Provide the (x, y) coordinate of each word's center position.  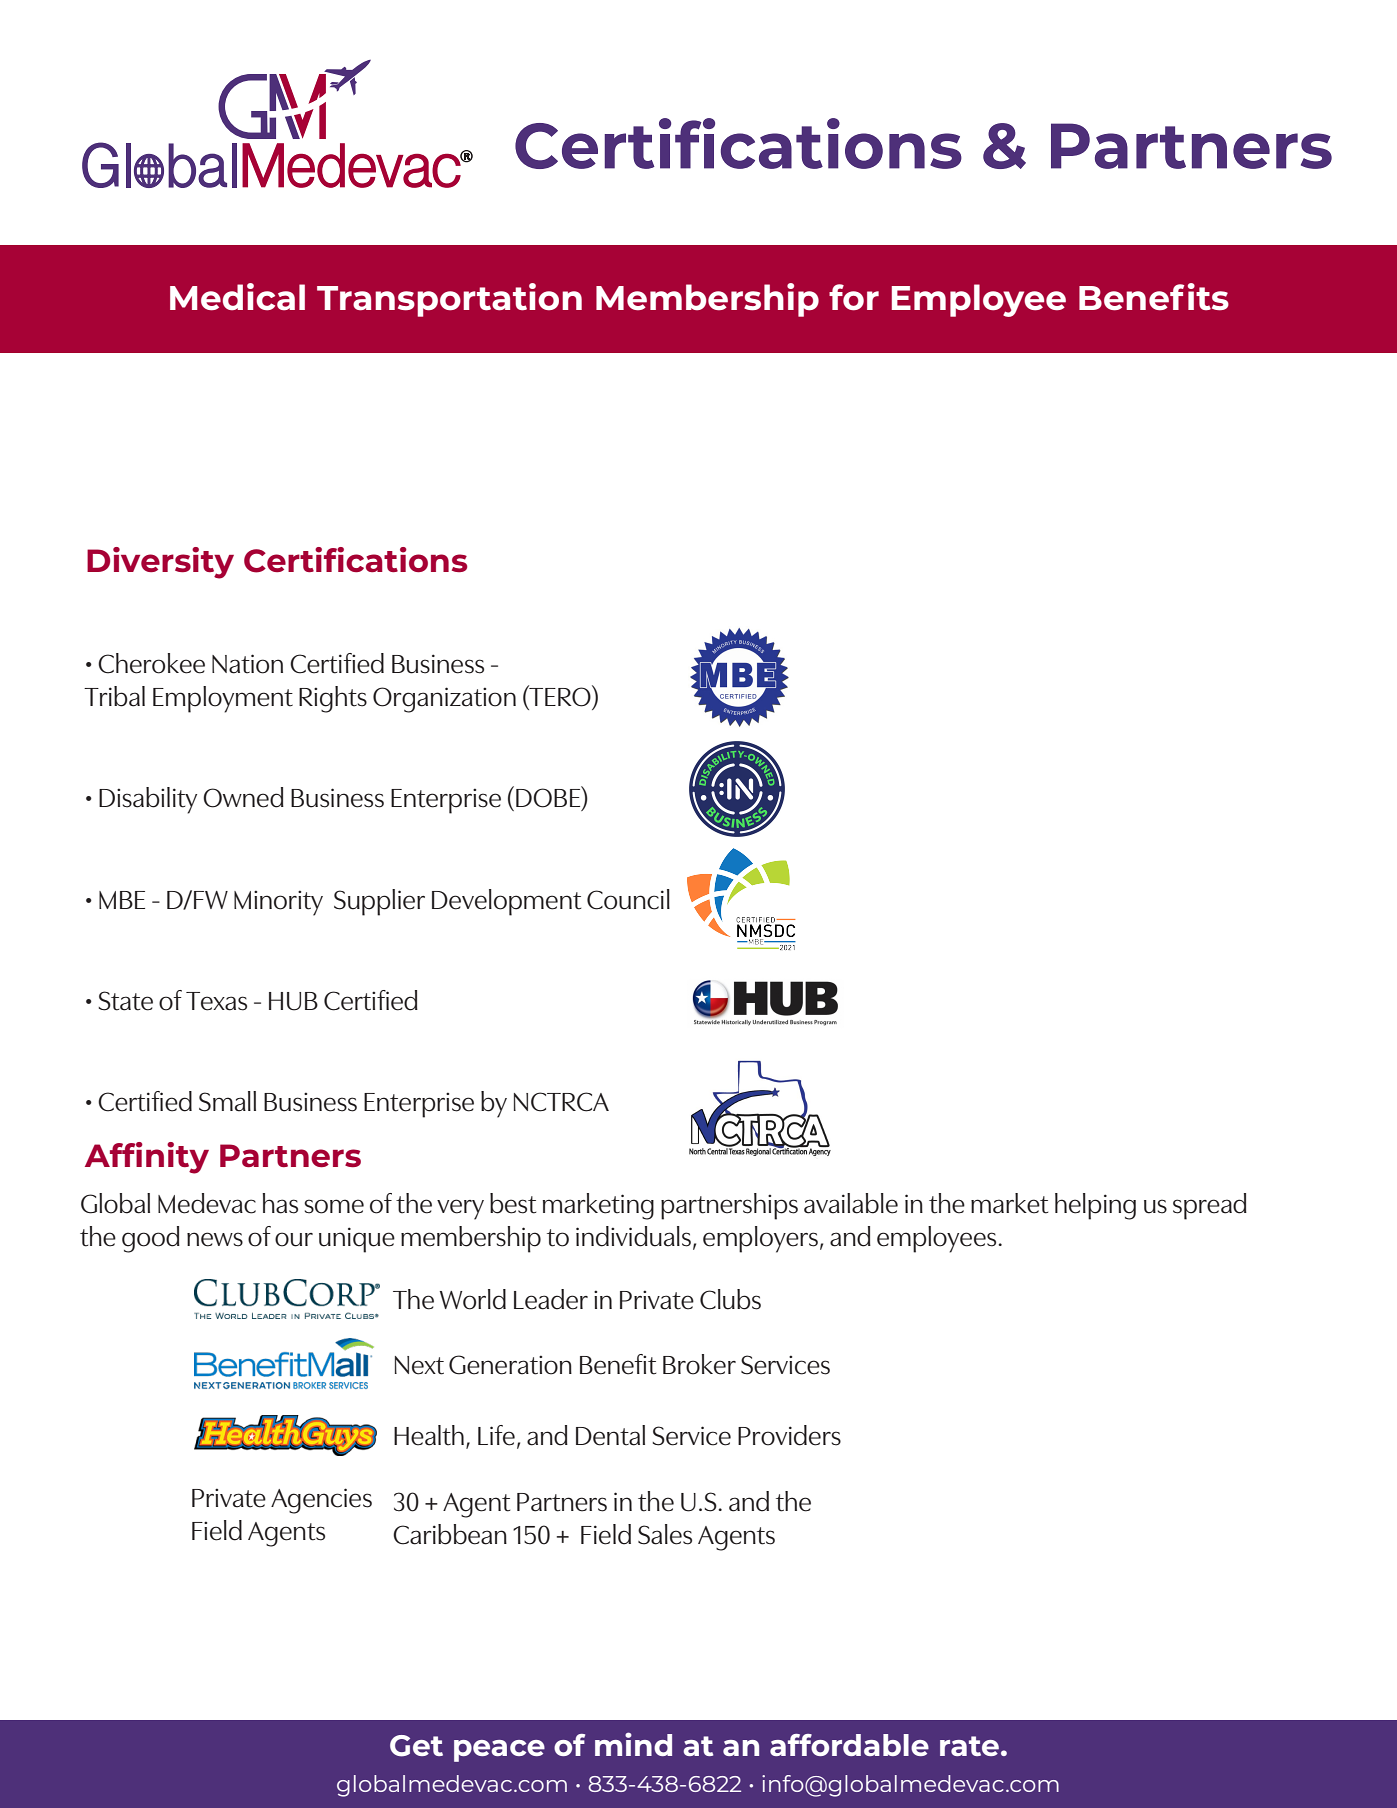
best (513, 1203)
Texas (216, 1001)
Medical (237, 297)
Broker (699, 1364)
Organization (444, 700)
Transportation (449, 300)
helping (1095, 1206)
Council (628, 899)
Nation (247, 664)
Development (506, 902)
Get (416, 1746)
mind (633, 1744)
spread (1210, 1206)
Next (419, 1365)
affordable (849, 1745)
